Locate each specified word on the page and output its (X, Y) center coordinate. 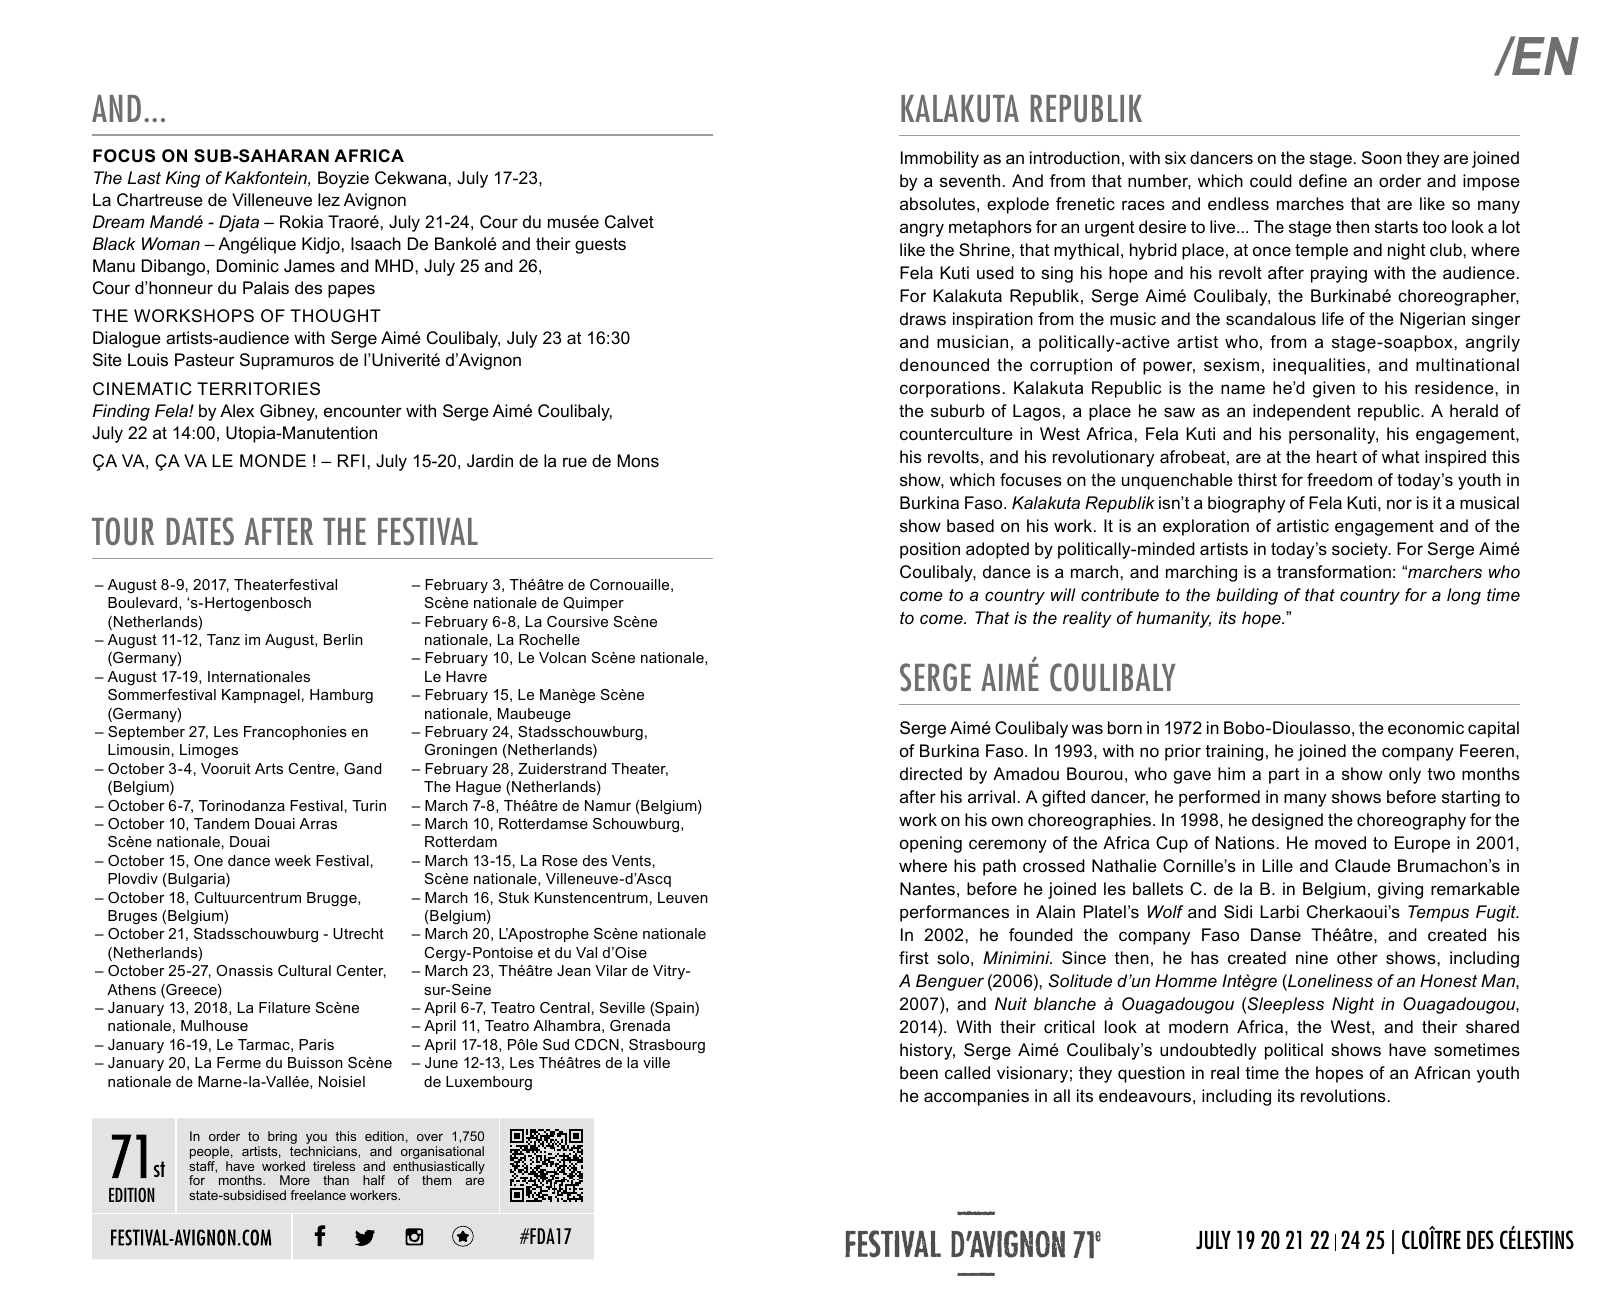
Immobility (940, 159)
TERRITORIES (258, 389)
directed (931, 773)
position (930, 550)
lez (329, 200)
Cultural (304, 970)
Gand (362, 768)
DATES (200, 531)
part (1284, 776)
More (295, 1180)
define (1323, 181)
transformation (1334, 572)
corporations (950, 389)
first (914, 958)
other (1357, 958)
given (1334, 389)
